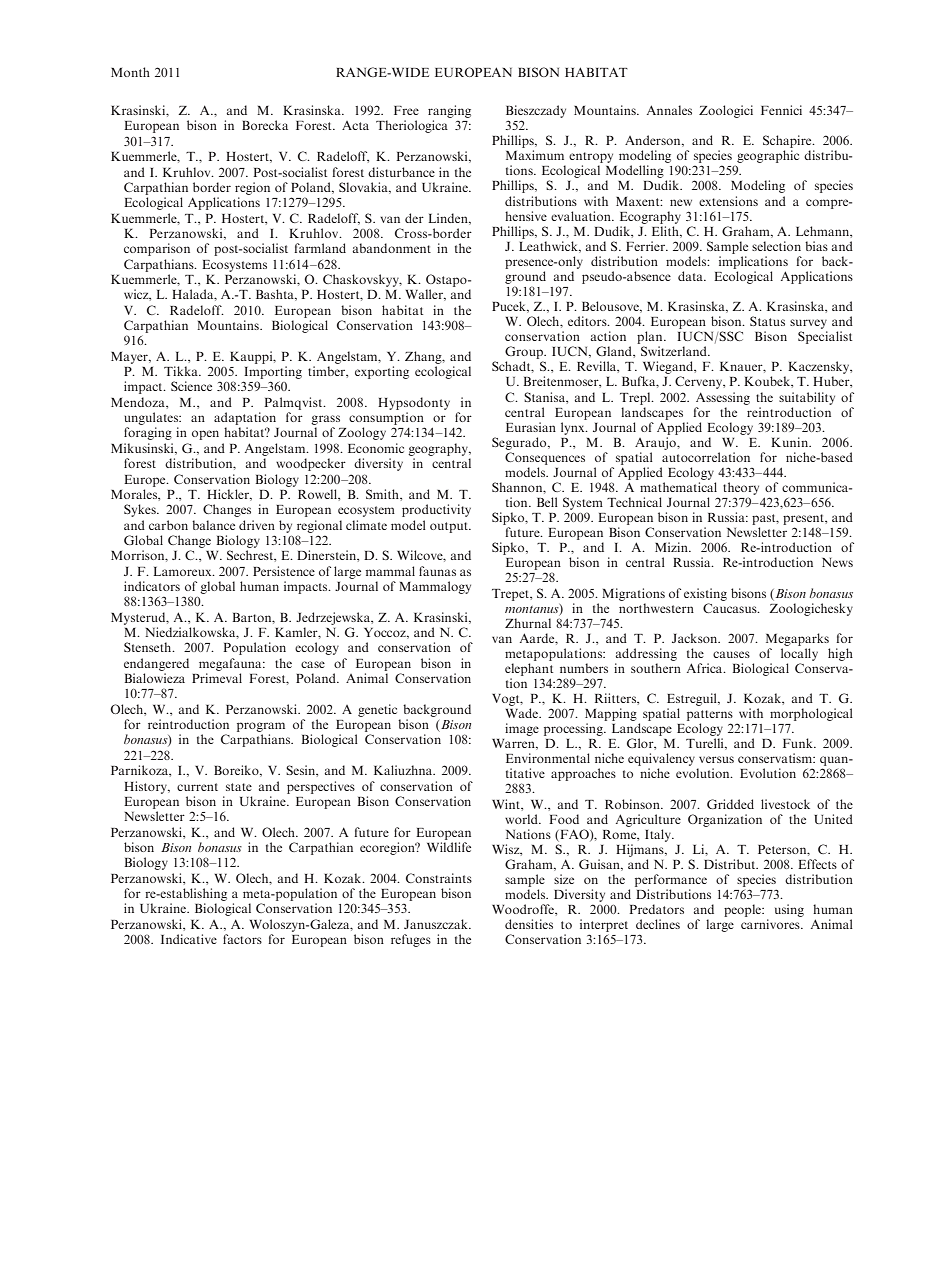 The width and height of the screenshot is (952, 1271). What do you see at coordinates (450, 527) in the screenshot?
I see `output` at bounding box center [450, 527].
